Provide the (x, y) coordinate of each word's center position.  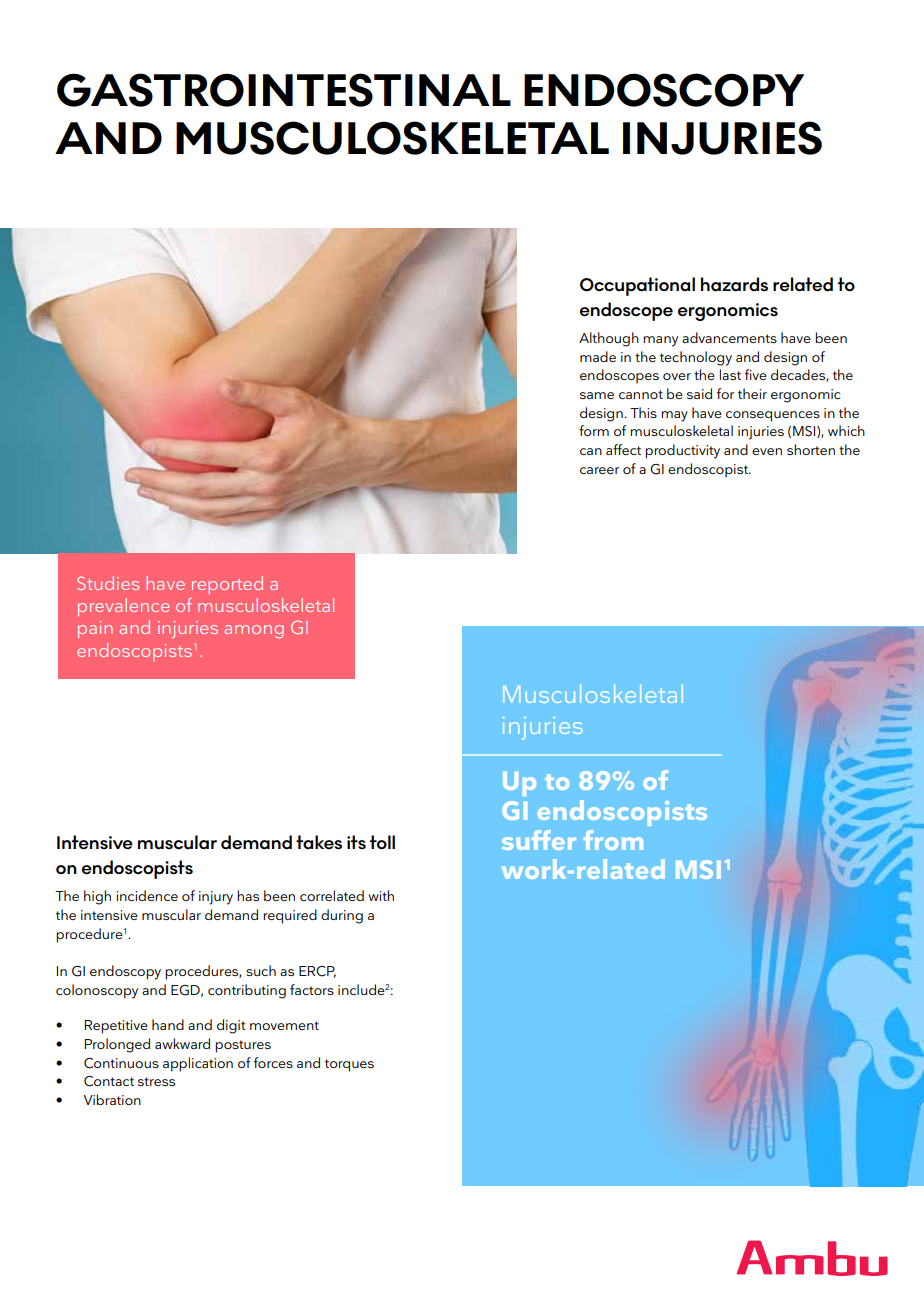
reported (227, 585)
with (381, 895)
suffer (539, 840)
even (767, 451)
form (594, 430)
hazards (734, 284)
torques (349, 1065)
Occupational (637, 286)
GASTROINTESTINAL (284, 90)
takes (319, 842)
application (198, 1064)
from (613, 840)
